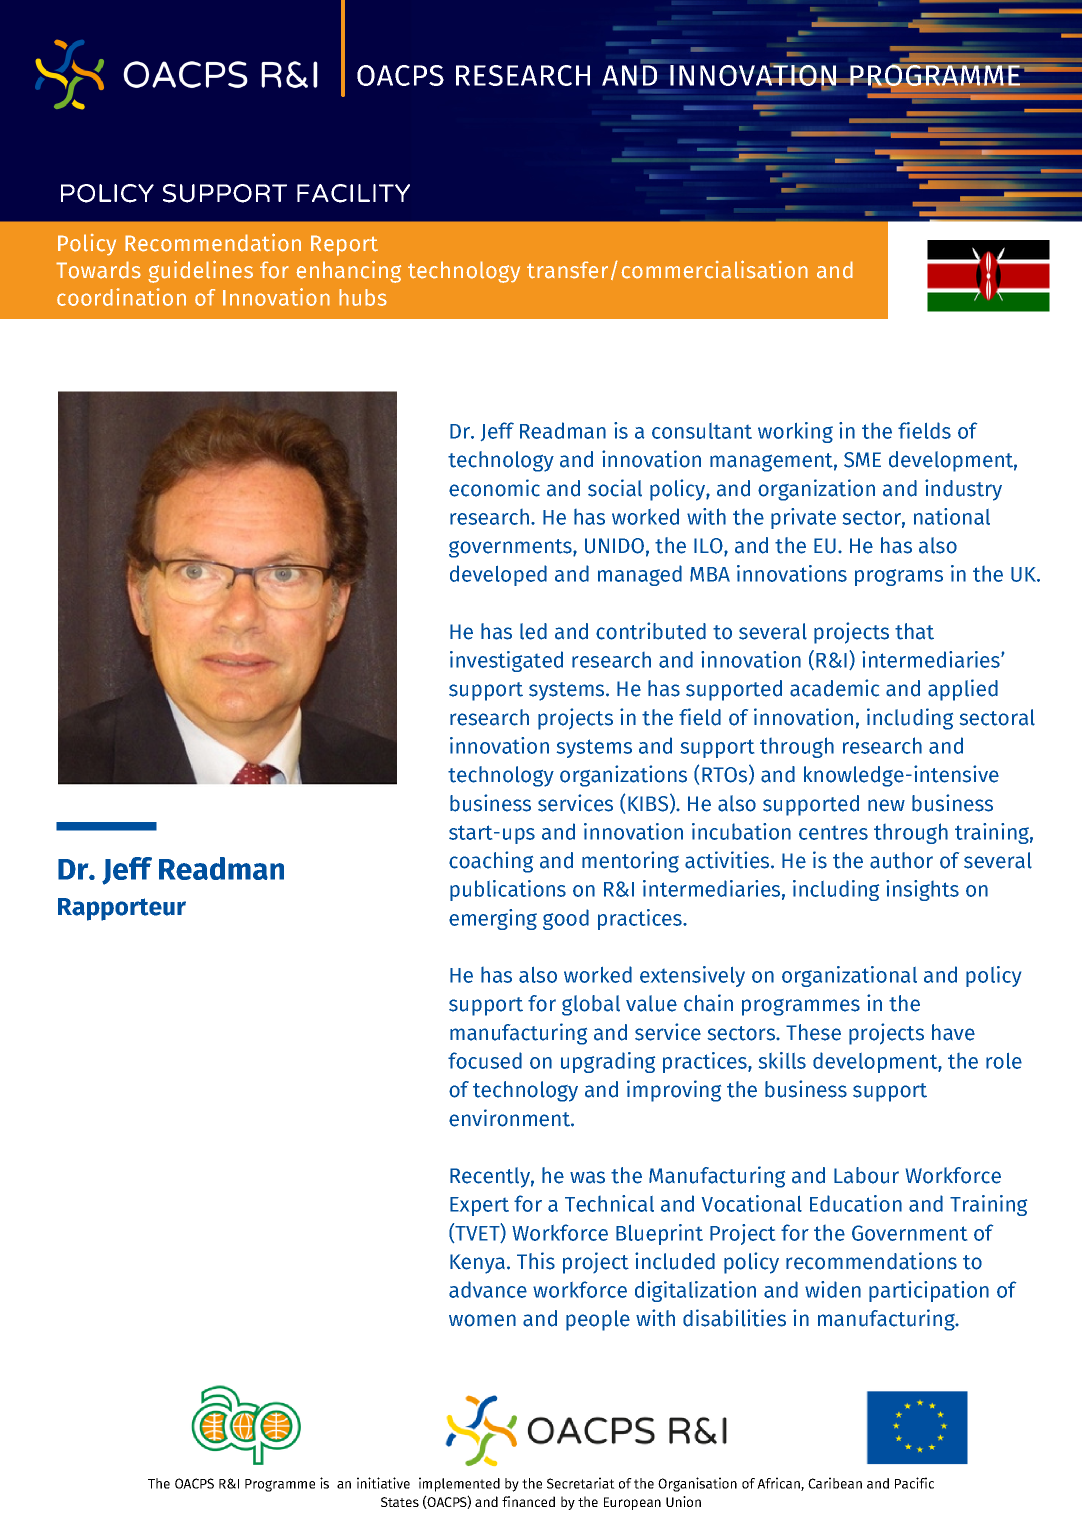 The image size is (1082, 1530). What do you see at coordinates (200, 271) in the page?
I see `guidelines` at bounding box center [200, 271].
